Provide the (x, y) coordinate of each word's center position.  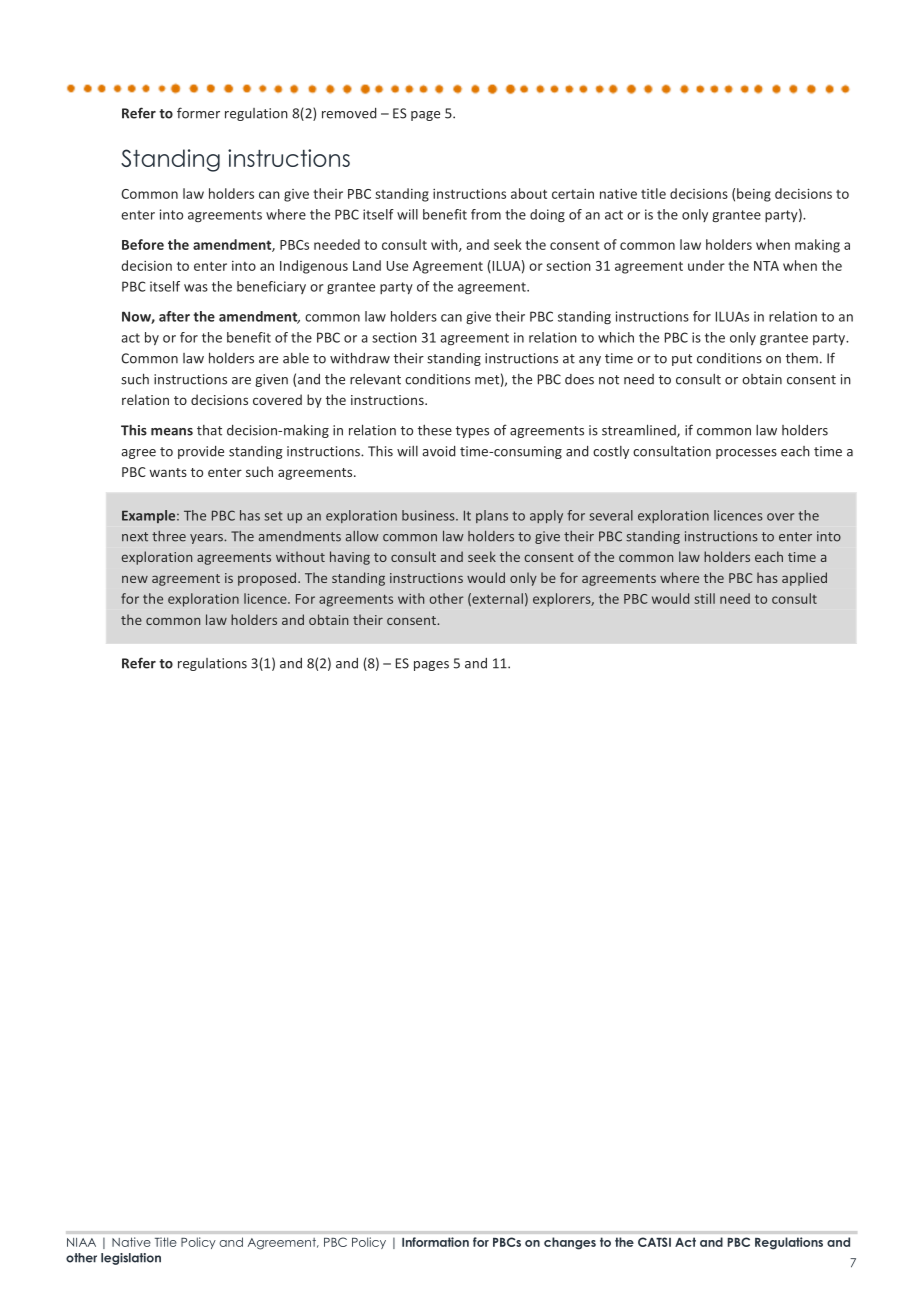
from (486, 214)
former (198, 113)
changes (570, 1243)
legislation (131, 1259)
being (754, 195)
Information (435, 1242)
